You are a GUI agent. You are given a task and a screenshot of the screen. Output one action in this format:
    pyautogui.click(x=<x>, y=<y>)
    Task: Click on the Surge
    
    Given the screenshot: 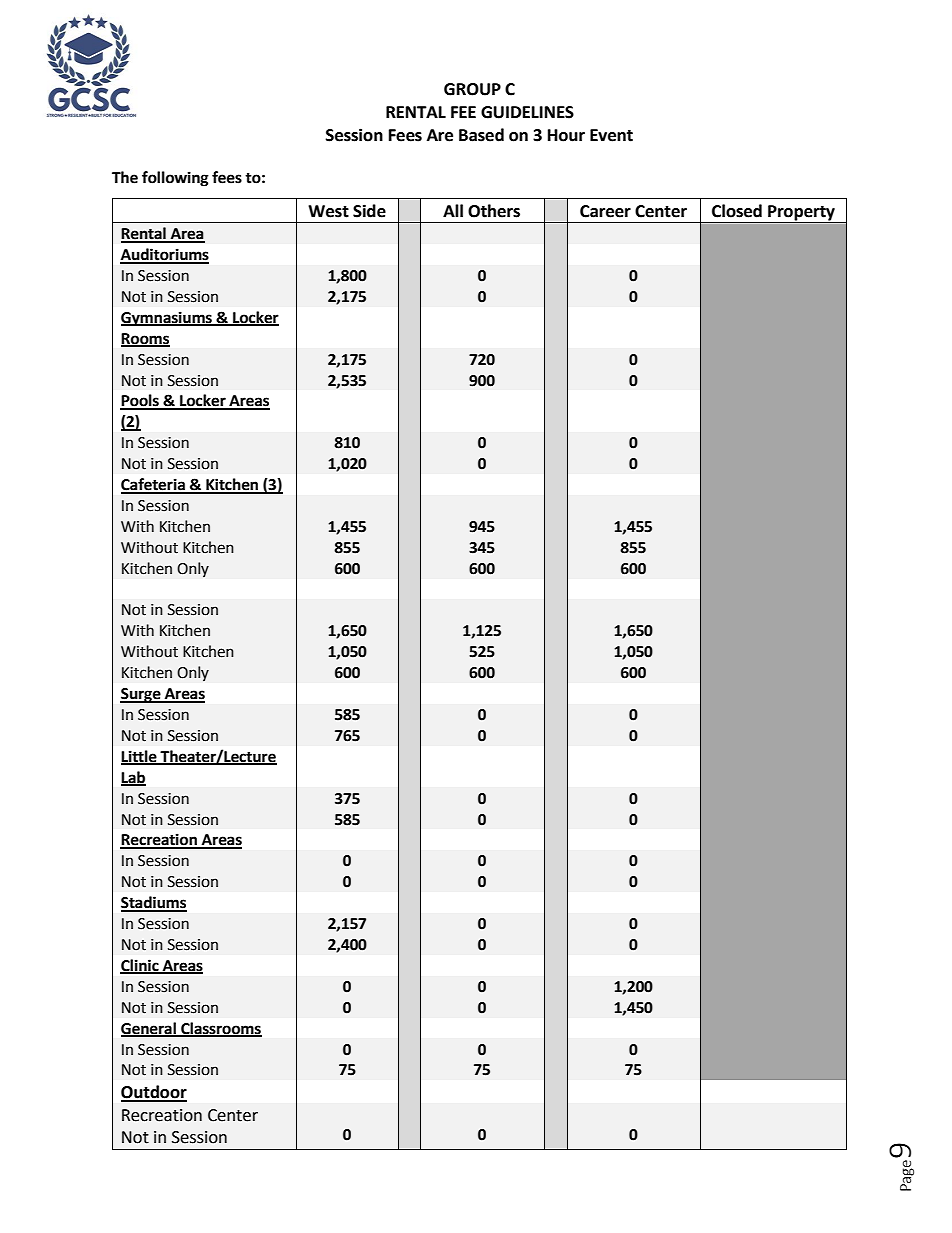 What is the action you would take?
    pyautogui.click(x=141, y=695)
